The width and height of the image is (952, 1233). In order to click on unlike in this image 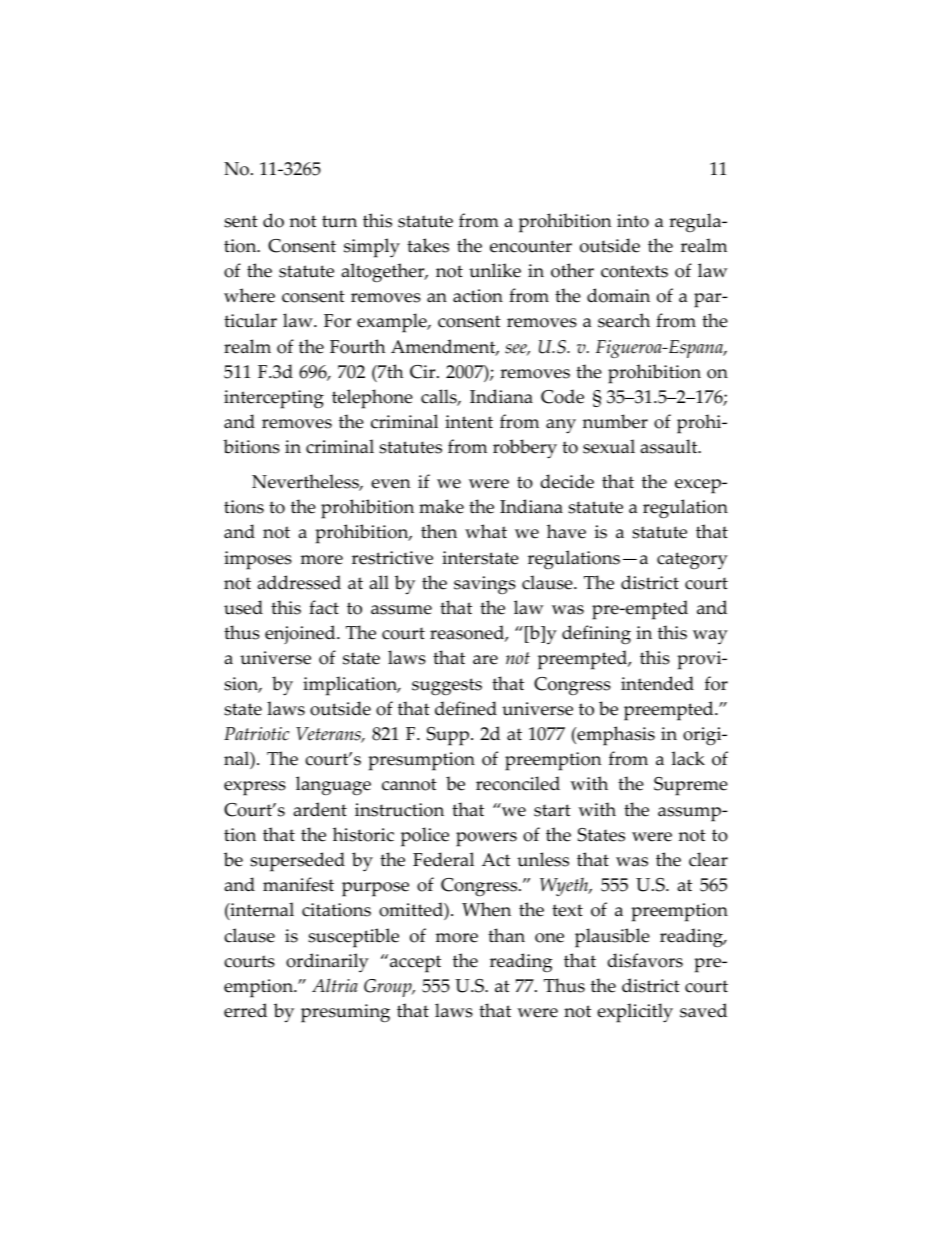, I will do `click(495, 270)`.
